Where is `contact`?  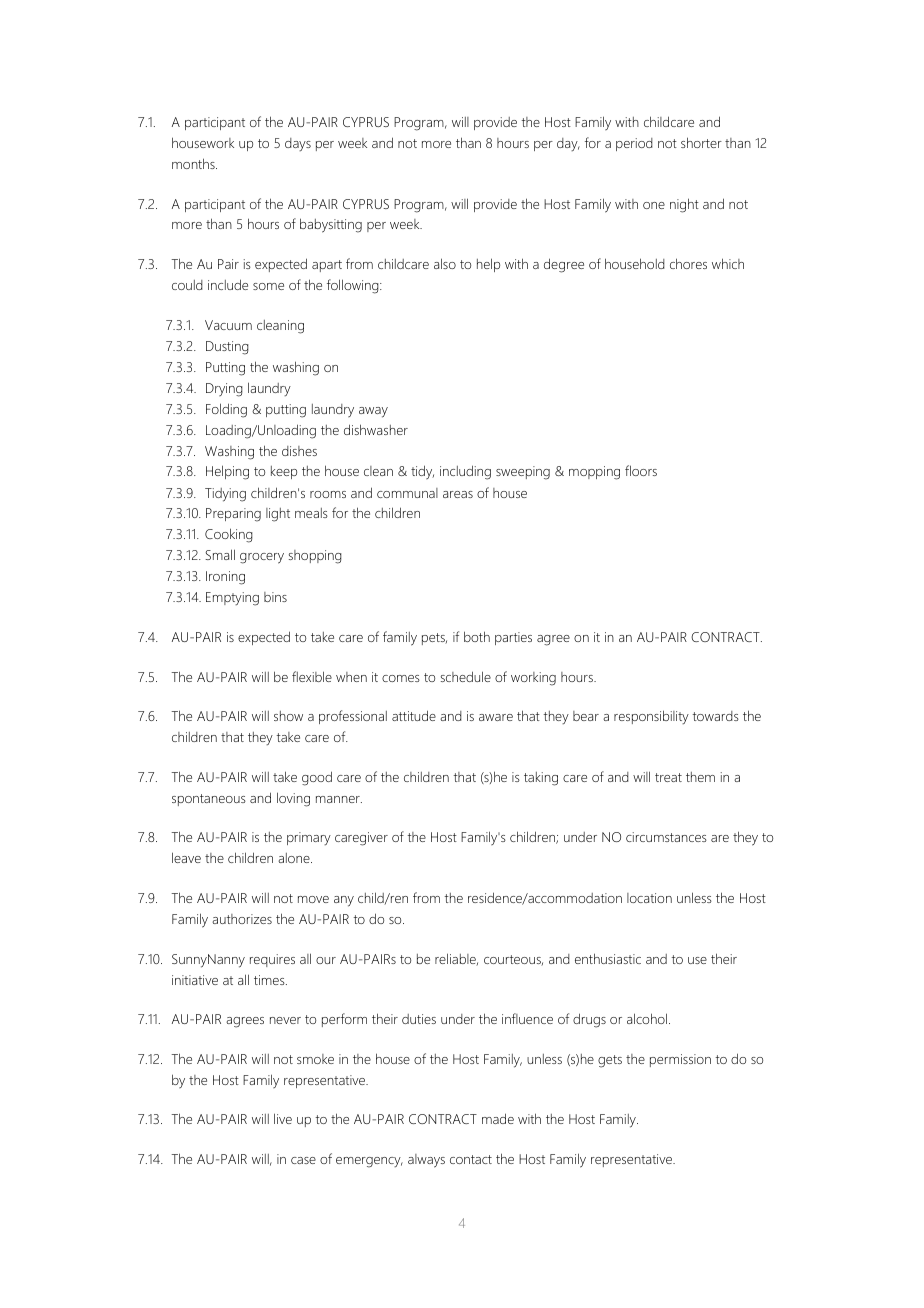
contact is located at coordinates (471, 1159).
